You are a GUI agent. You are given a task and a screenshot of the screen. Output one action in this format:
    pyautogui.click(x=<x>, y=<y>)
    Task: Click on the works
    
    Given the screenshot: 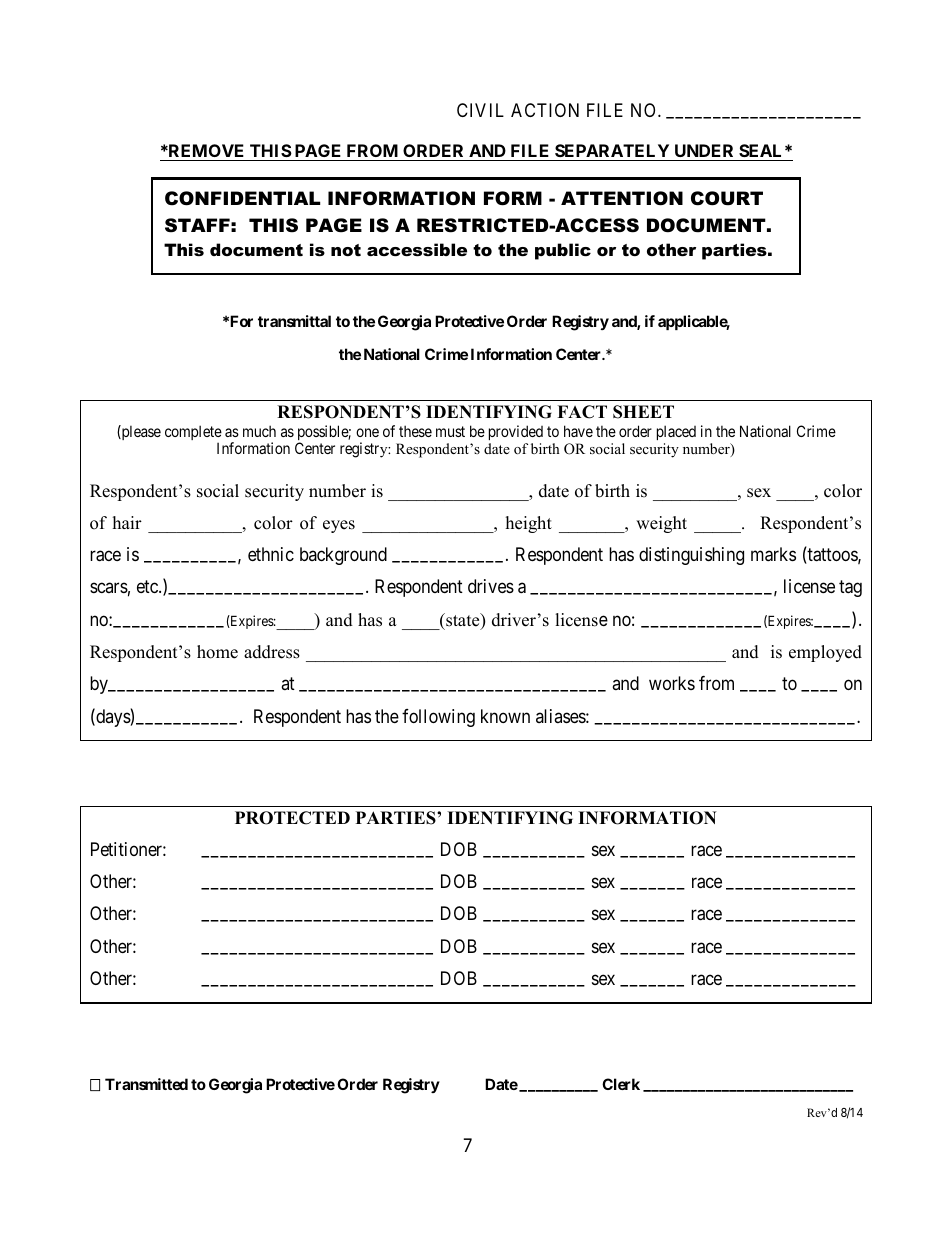 What is the action you would take?
    pyautogui.click(x=672, y=683)
